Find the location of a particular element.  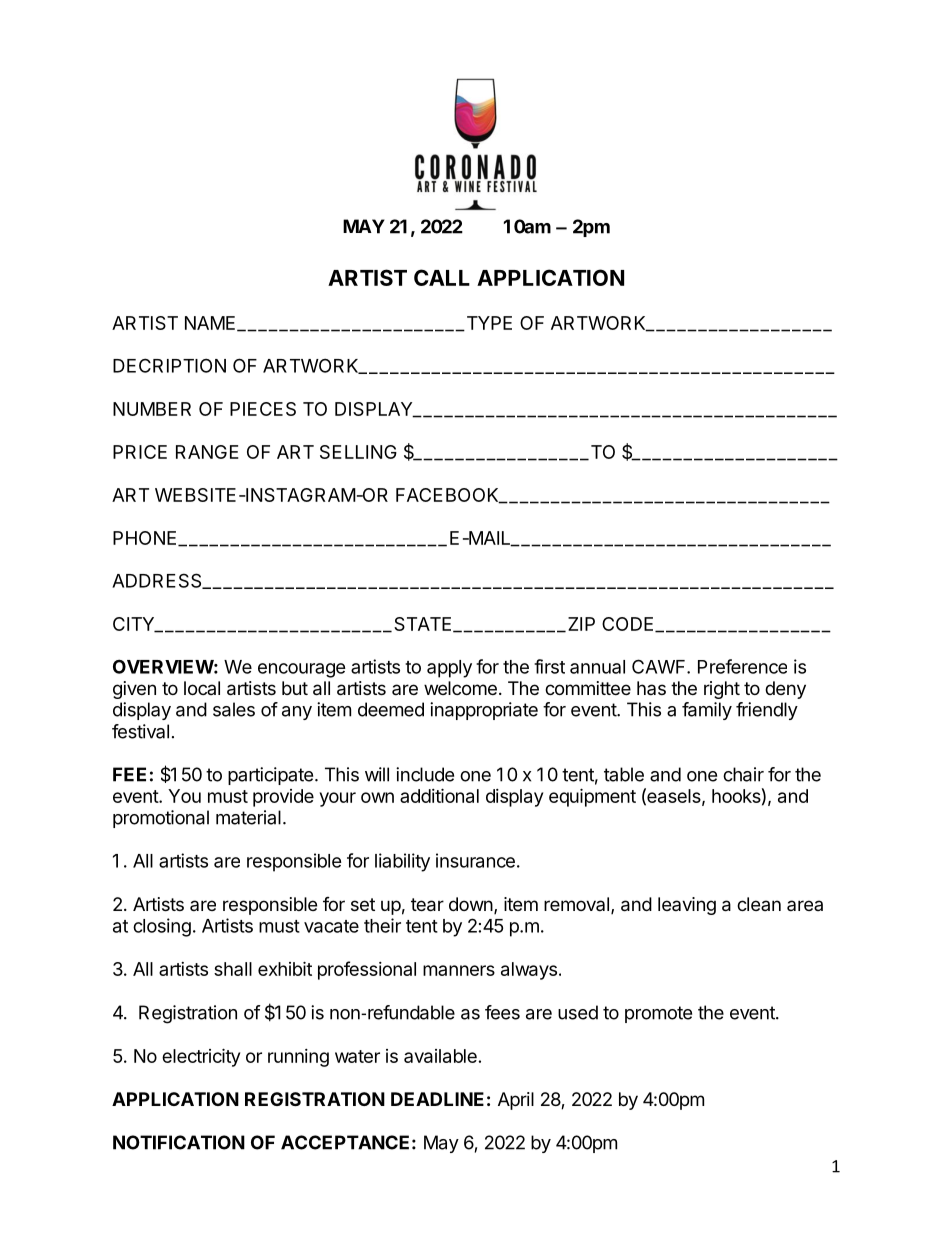

DECRIPTION is located at coordinates (169, 365).
